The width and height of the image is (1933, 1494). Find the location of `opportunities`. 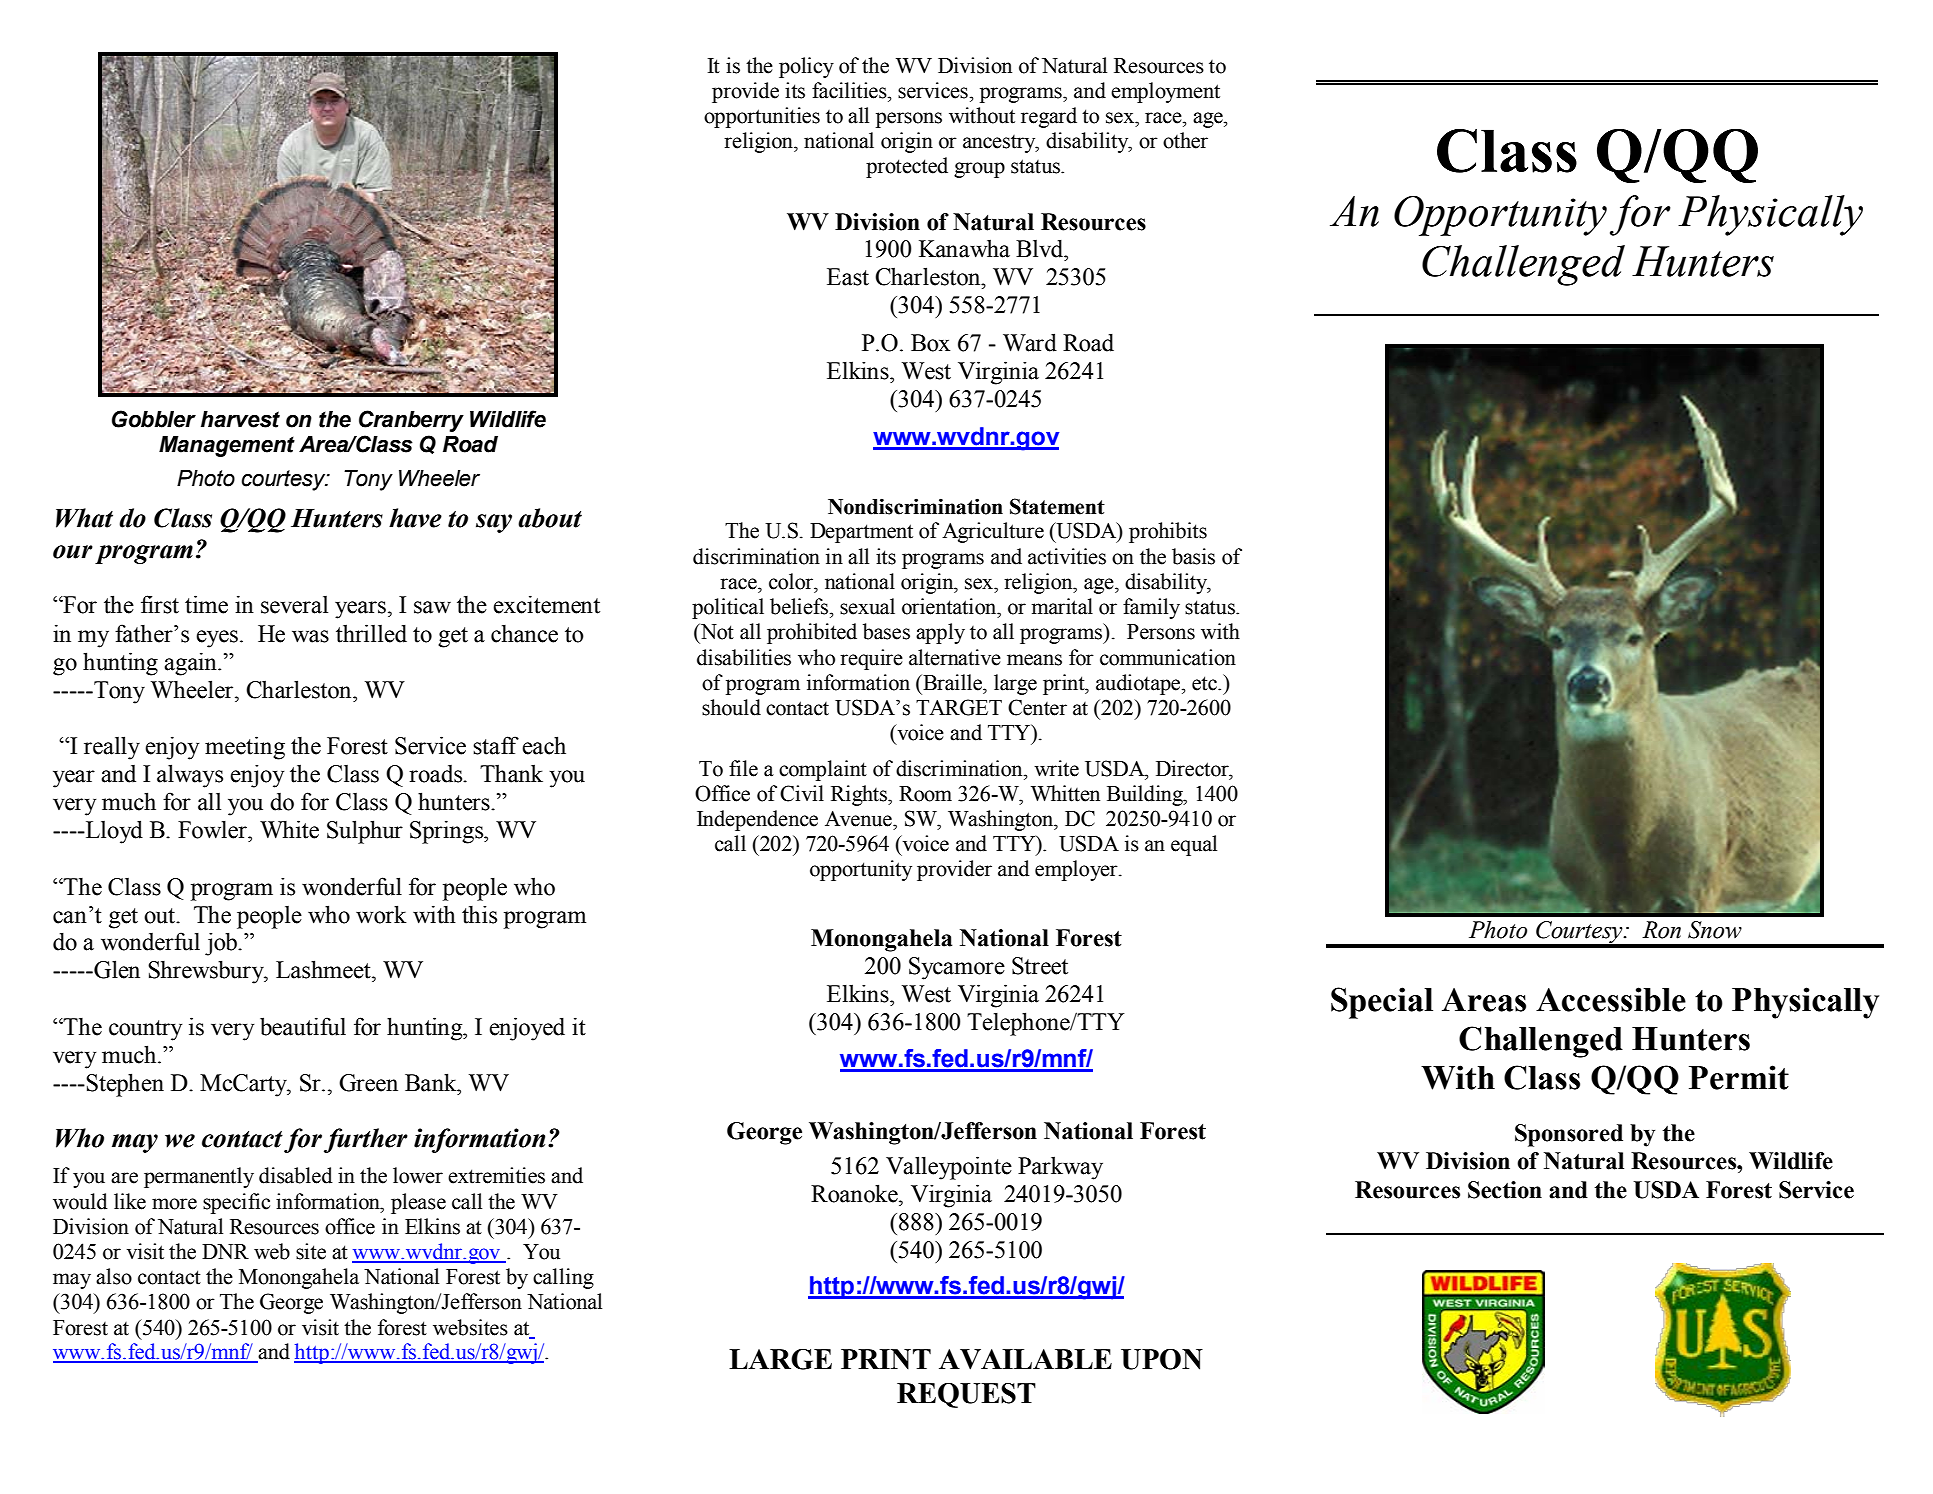

opportunities is located at coordinates (762, 117).
